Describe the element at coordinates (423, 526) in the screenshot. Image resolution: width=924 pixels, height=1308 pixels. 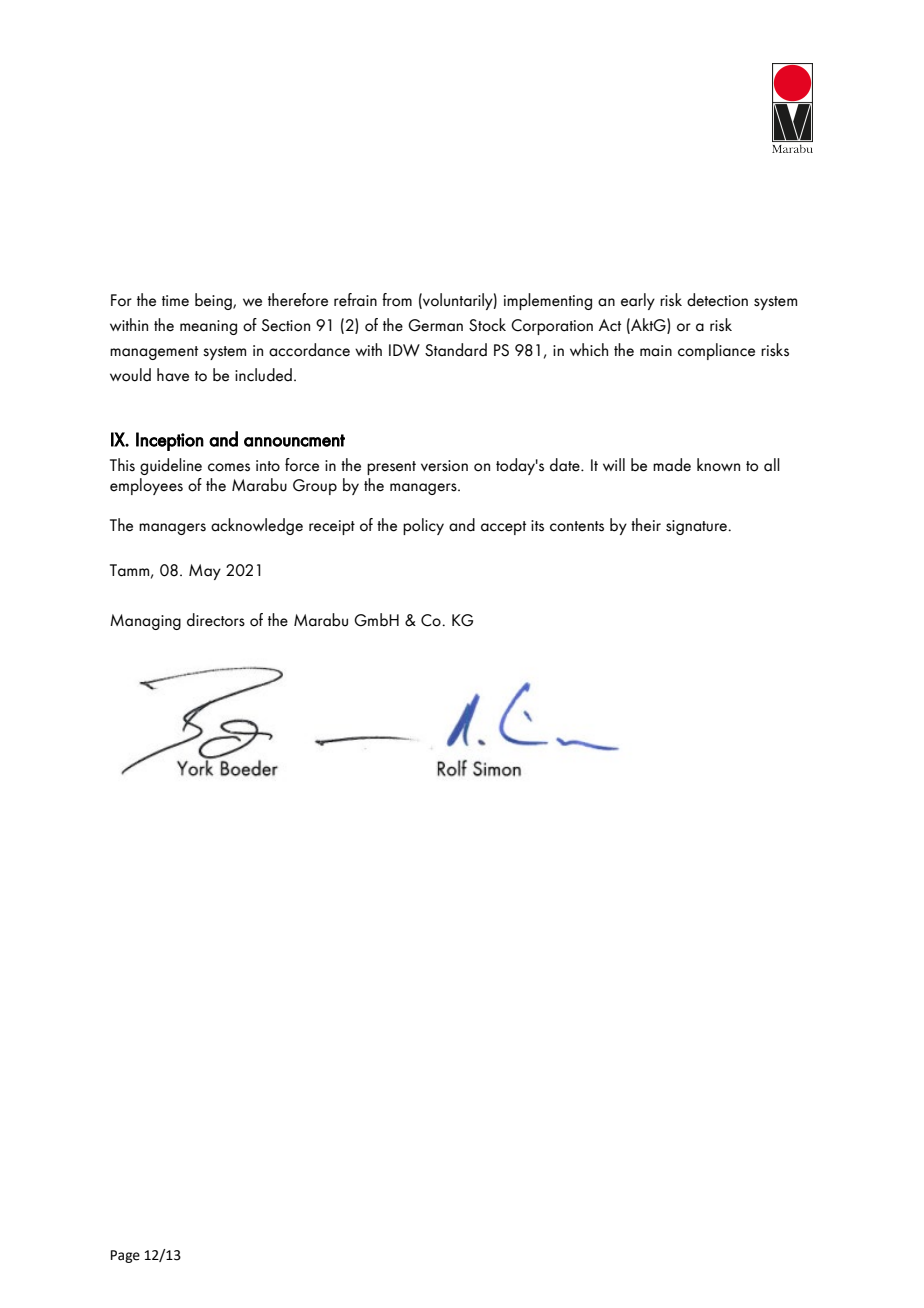
I see `policy` at that location.
